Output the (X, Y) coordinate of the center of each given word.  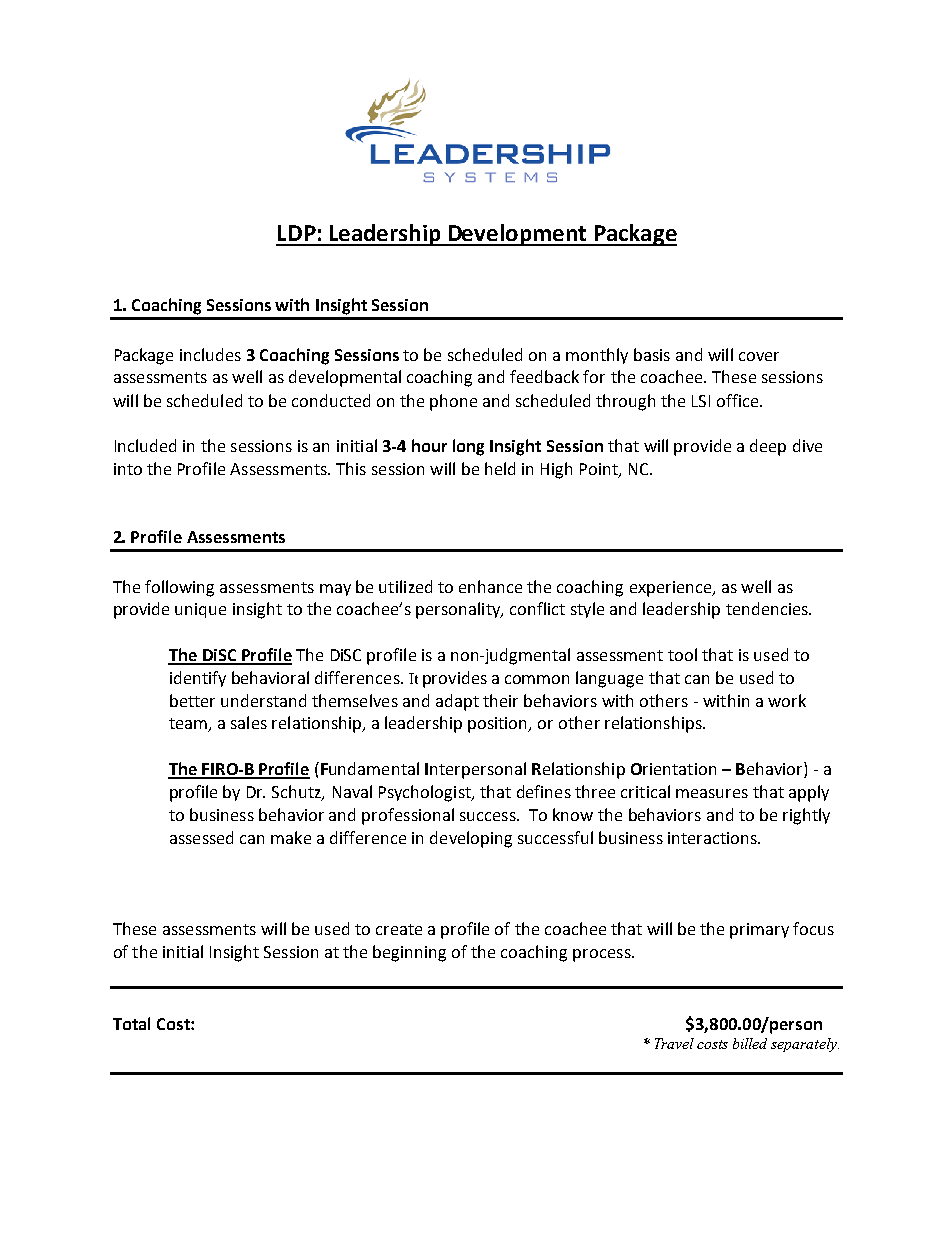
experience (672, 589)
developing (471, 839)
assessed (201, 837)
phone (453, 402)
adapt (457, 702)
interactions (713, 838)
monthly (597, 356)
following (179, 588)
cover (759, 356)
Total (131, 1023)
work (787, 700)
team (189, 725)
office (739, 400)
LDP (297, 233)
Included (145, 445)
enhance (490, 586)
